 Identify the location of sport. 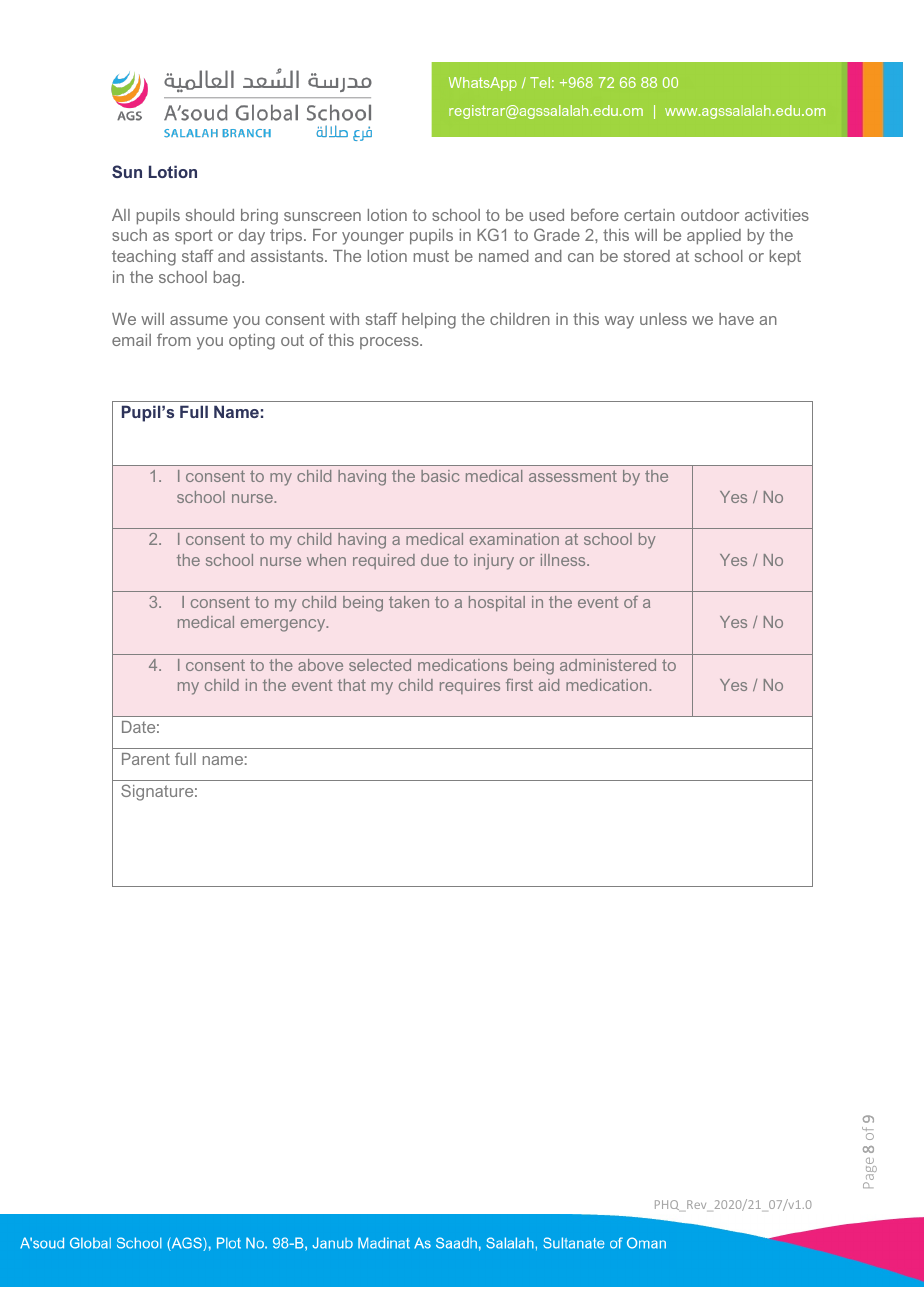
(194, 237).
